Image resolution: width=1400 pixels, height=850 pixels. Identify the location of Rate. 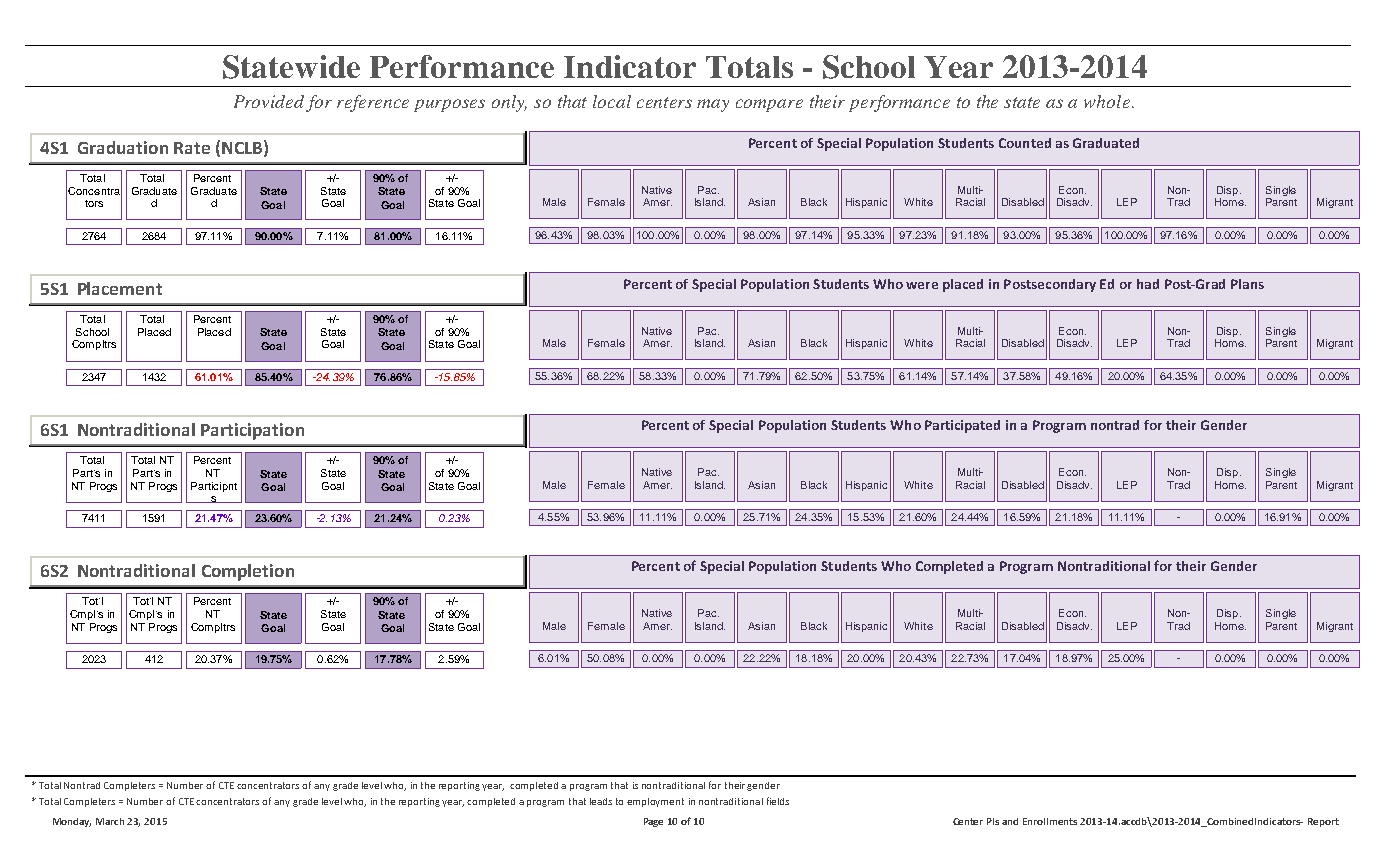
(192, 148).
